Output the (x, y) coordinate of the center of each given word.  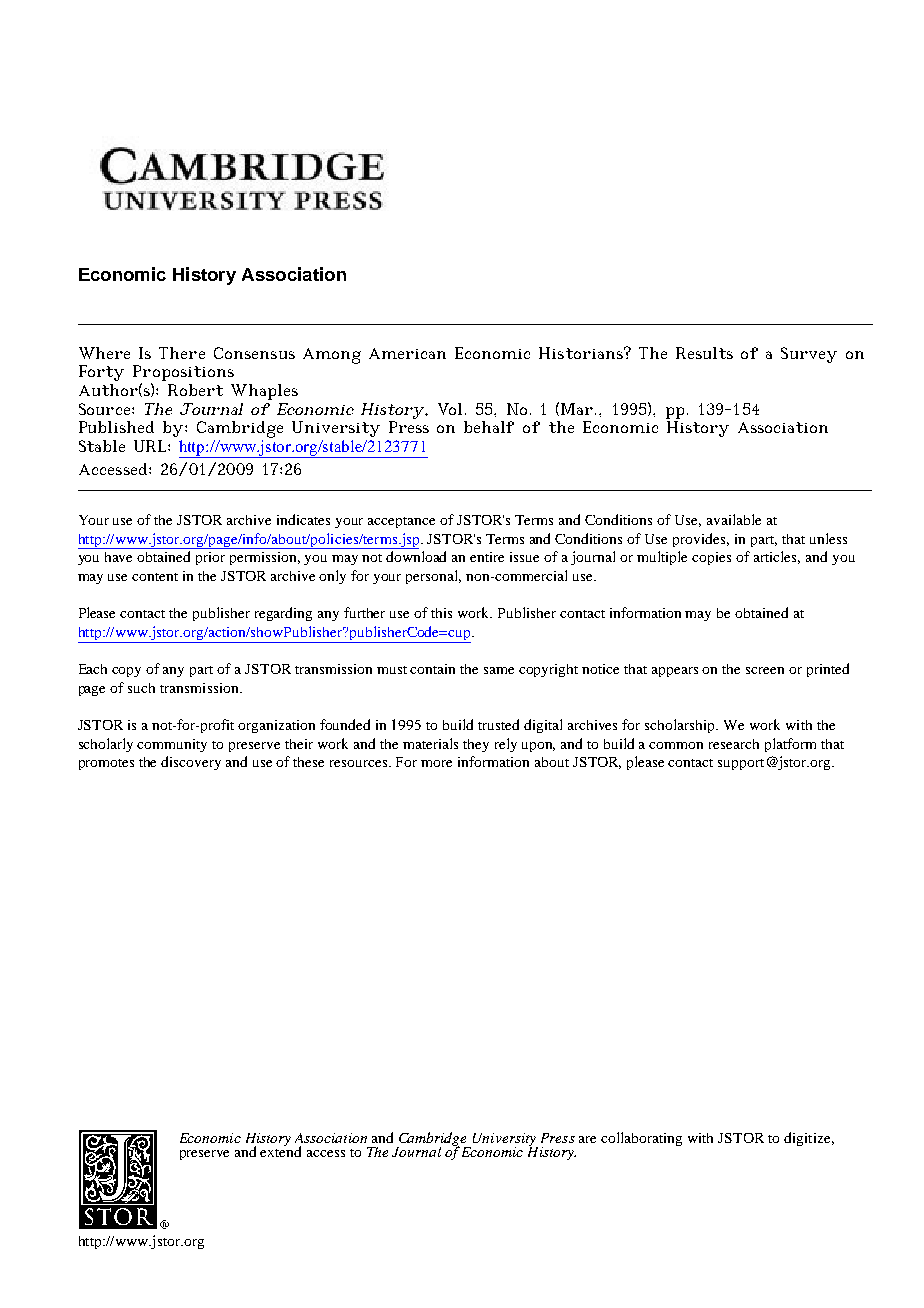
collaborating (641, 1139)
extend (280, 1150)
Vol (452, 409)
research (734, 744)
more (436, 763)
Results (704, 353)
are (587, 1139)
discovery (191, 763)
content (155, 577)
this (441, 613)
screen (765, 670)
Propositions (183, 374)
